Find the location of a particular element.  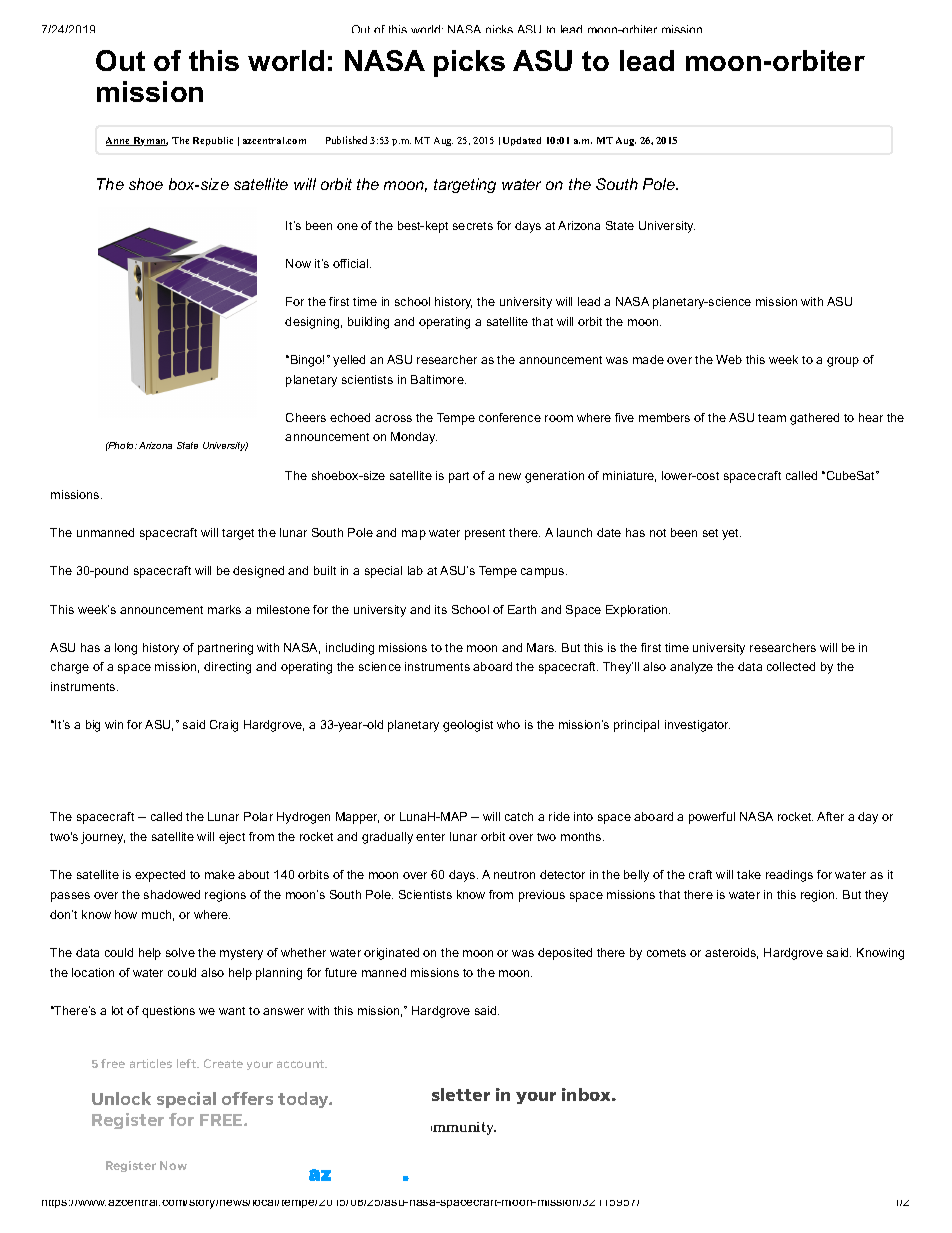

geologist is located at coordinates (468, 726).
